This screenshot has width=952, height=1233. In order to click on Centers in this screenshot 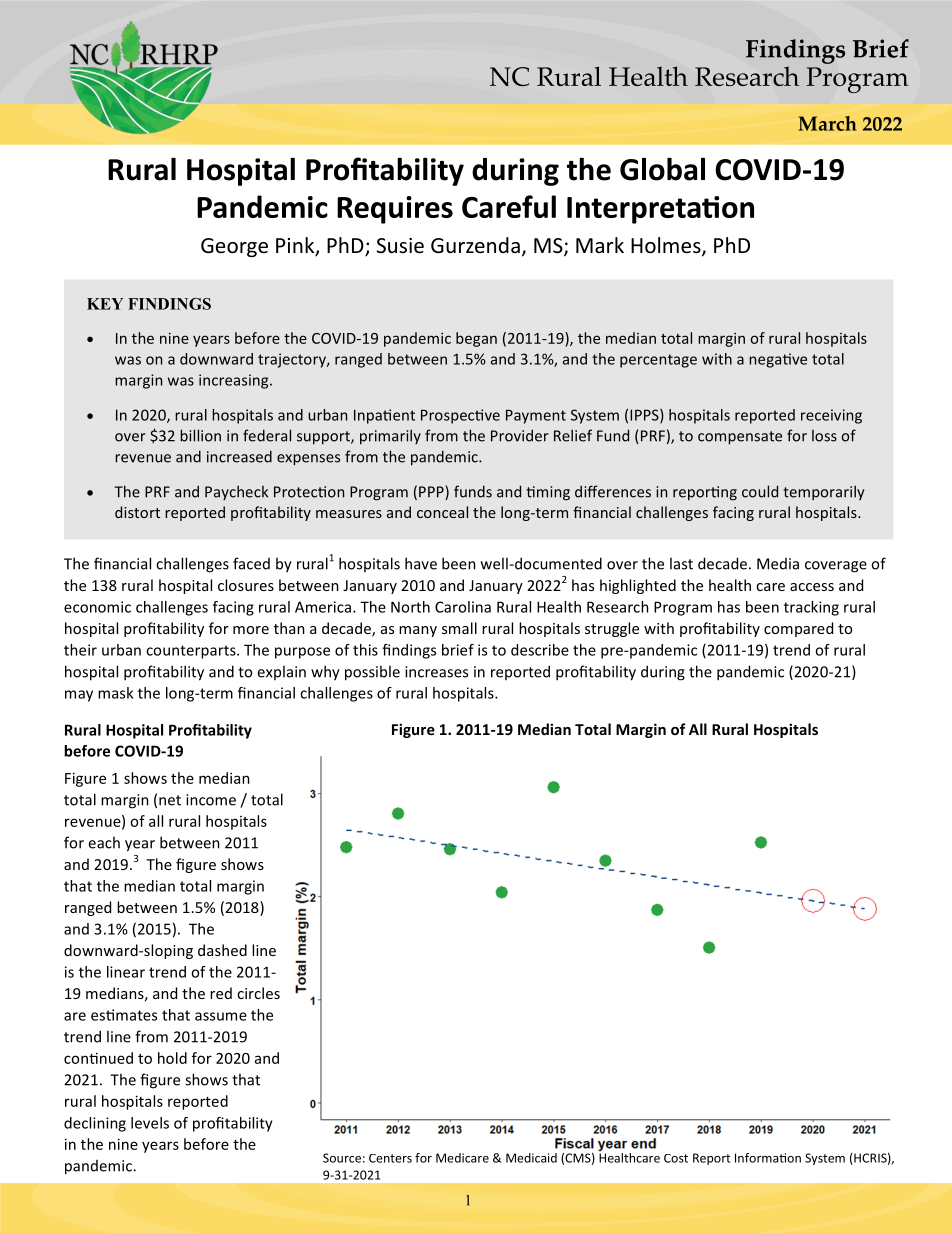, I will do `click(390, 1158)`.
